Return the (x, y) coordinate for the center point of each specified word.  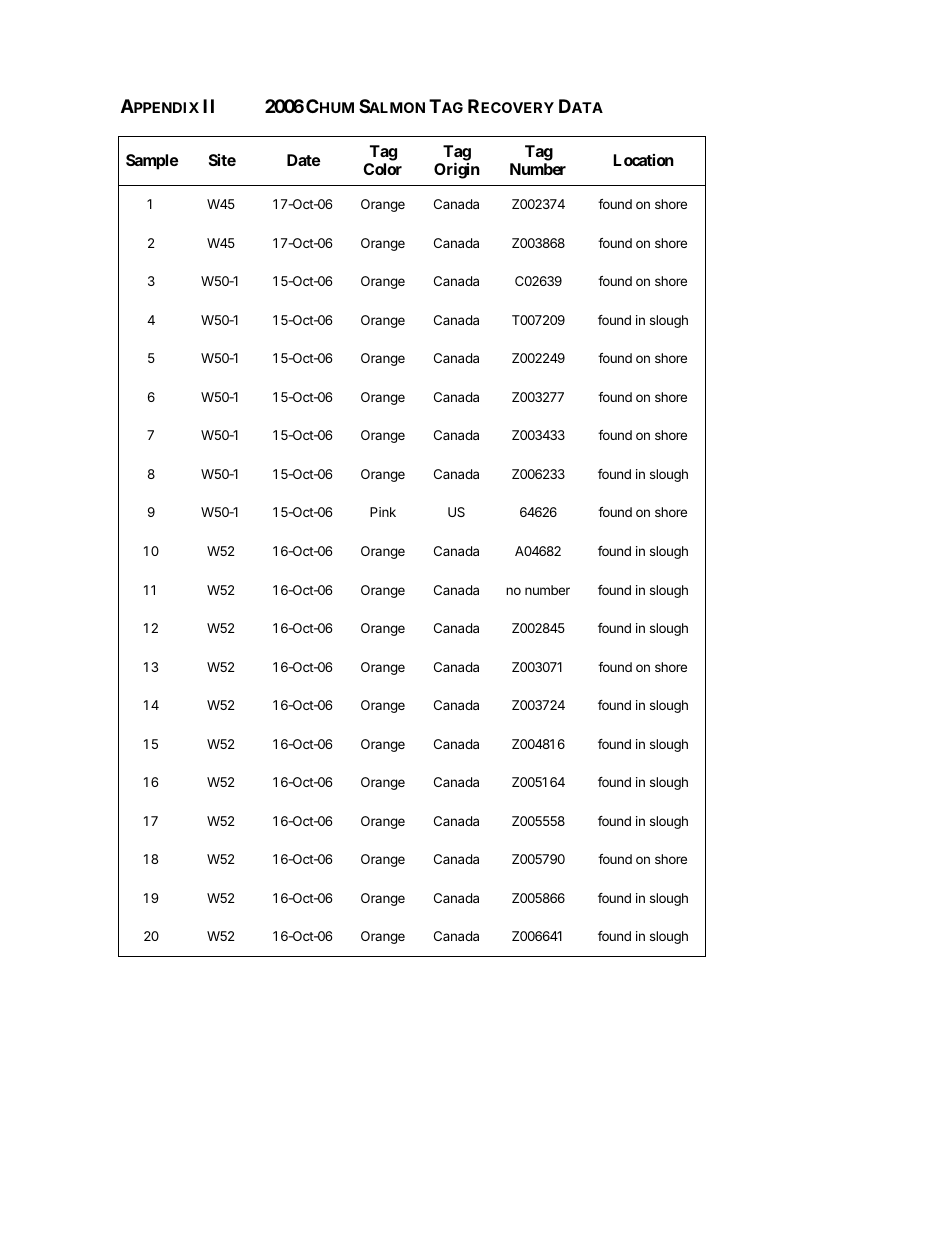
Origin (457, 170)
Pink (383, 512)
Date (303, 160)
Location (644, 160)
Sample (152, 162)
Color (382, 169)
